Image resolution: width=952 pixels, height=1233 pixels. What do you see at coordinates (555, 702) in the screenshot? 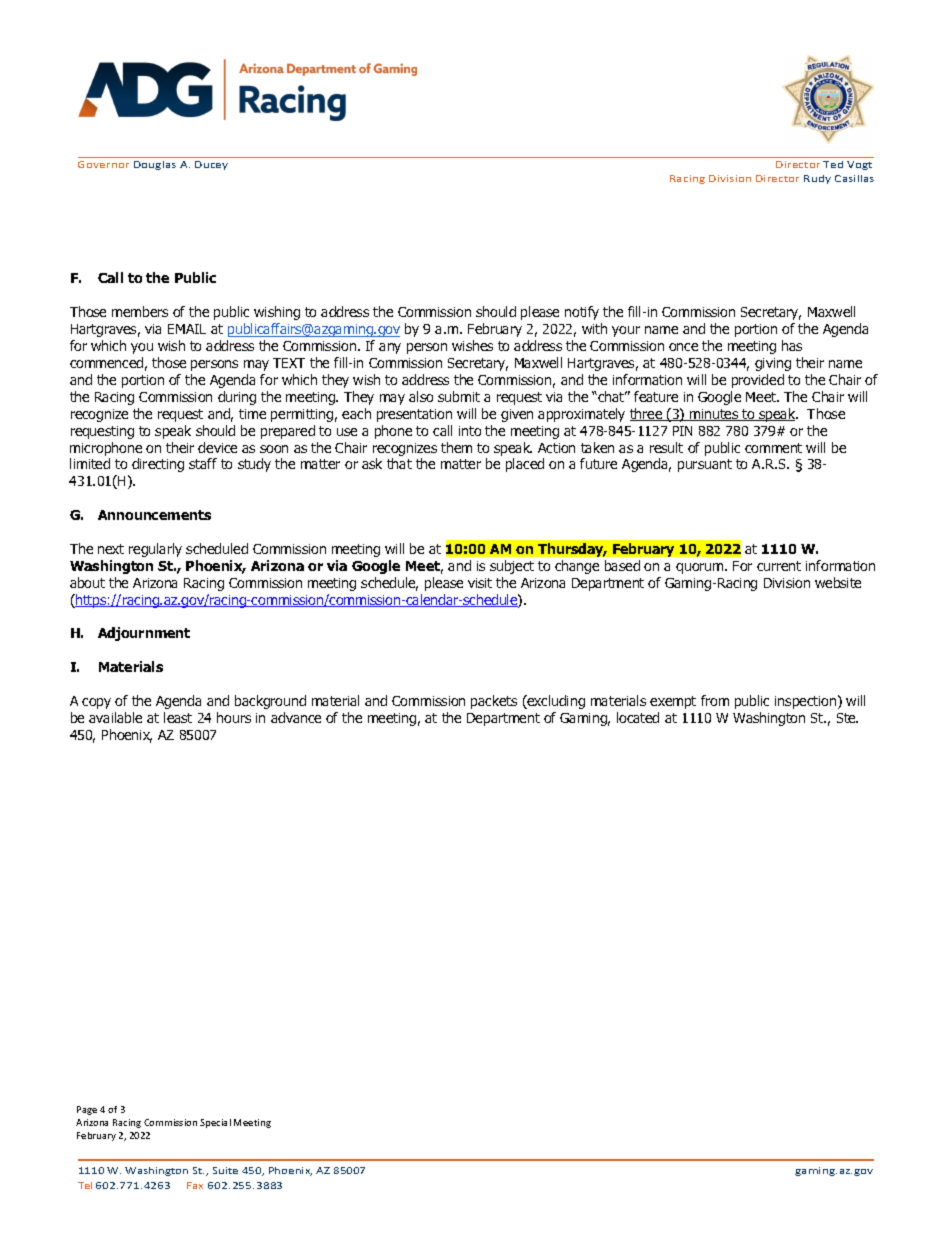
I see `excluding` at bounding box center [555, 702].
